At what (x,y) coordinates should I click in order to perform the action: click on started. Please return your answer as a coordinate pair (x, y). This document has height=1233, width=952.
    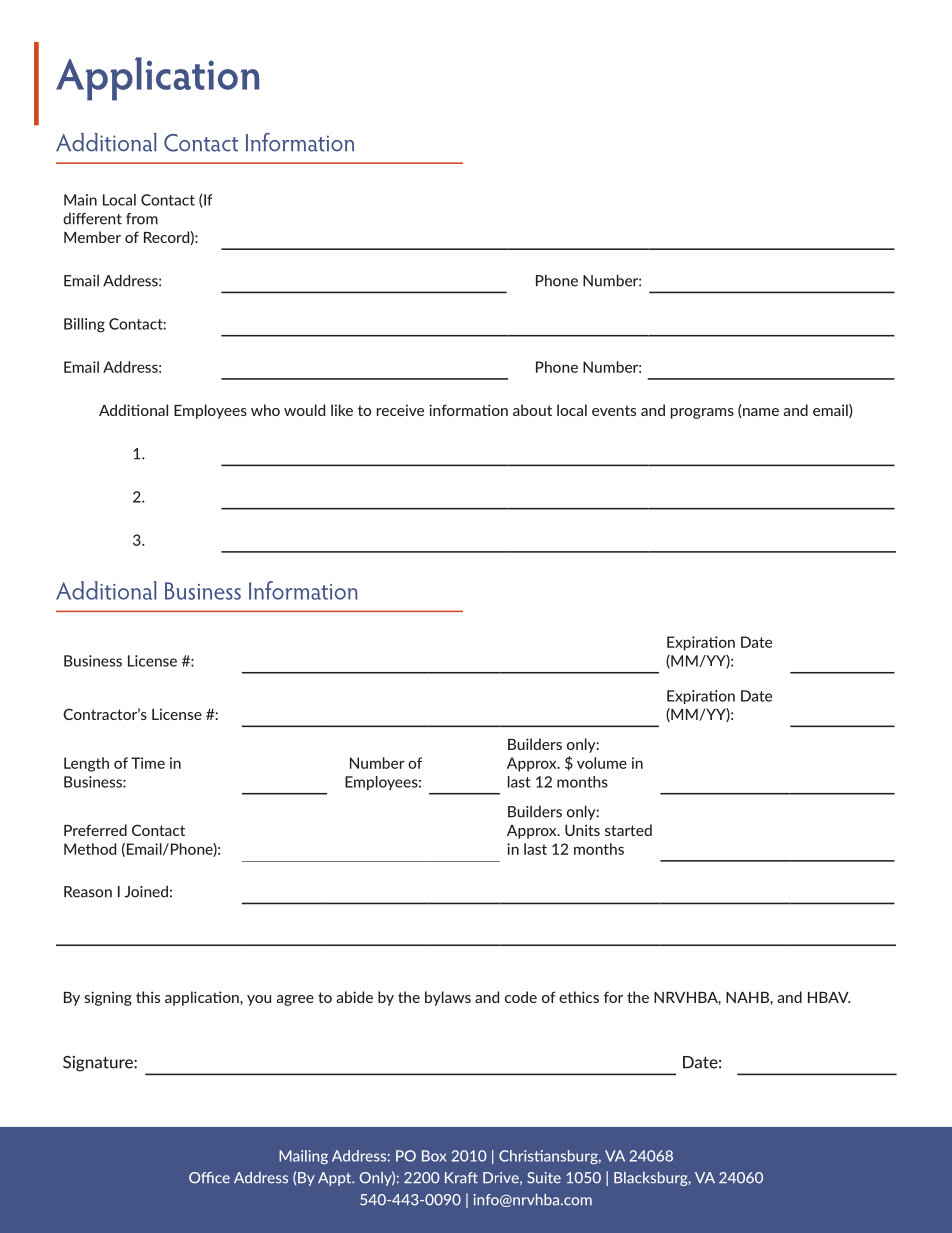
    Looking at the image, I should click on (628, 830).
